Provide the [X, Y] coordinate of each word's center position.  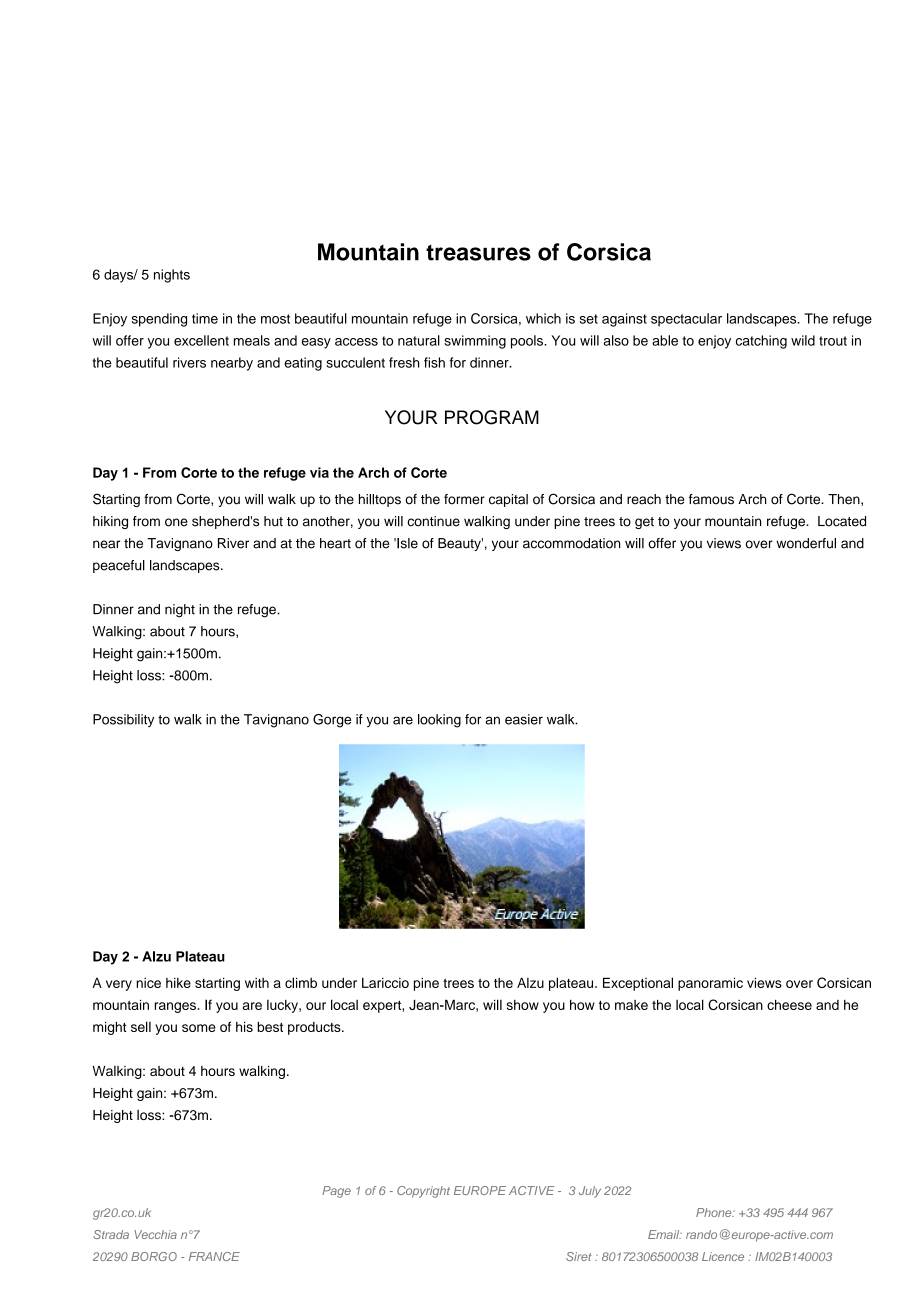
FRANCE [214, 1256]
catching [761, 342]
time [205, 318]
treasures [478, 253]
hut [273, 521]
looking [439, 721]
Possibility [123, 720]
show [523, 1005]
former [464, 499]
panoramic [710, 984]
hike [178, 983]
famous [711, 499]
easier [524, 719]
